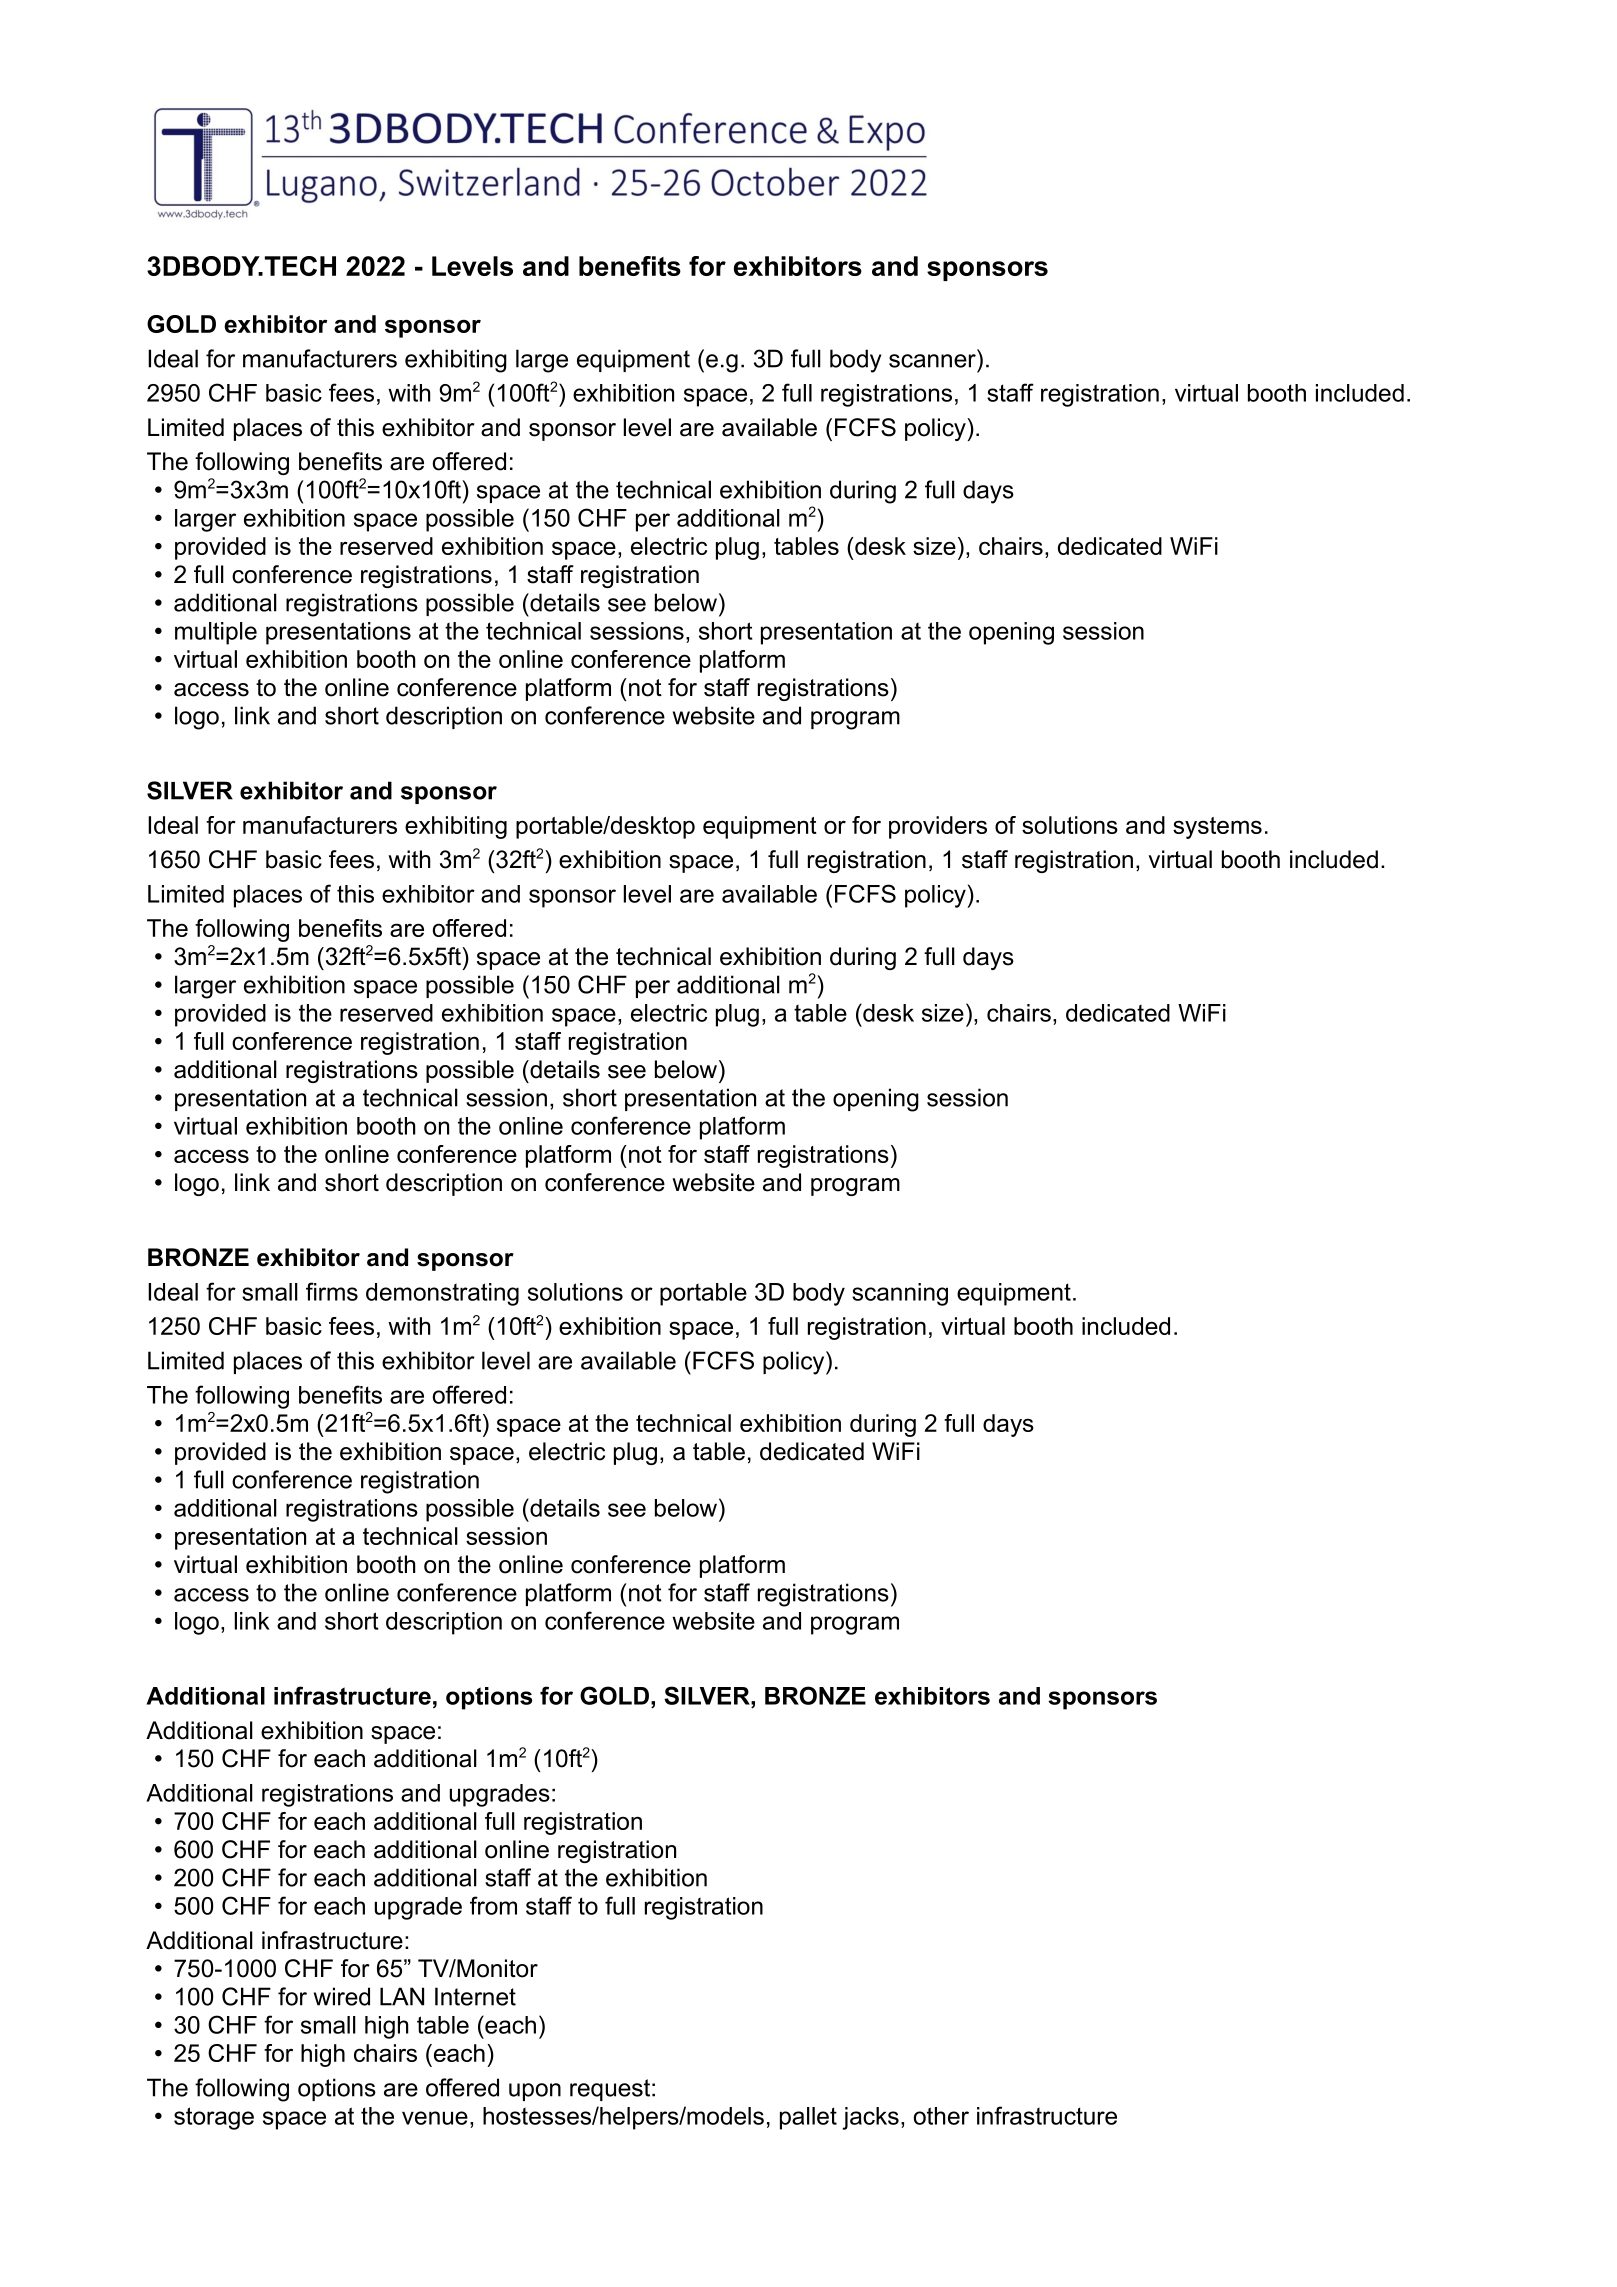 This image has width=1617, height=2287. What do you see at coordinates (1217, 828) in the image?
I see `systems` at bounding box center [1217, 828].
